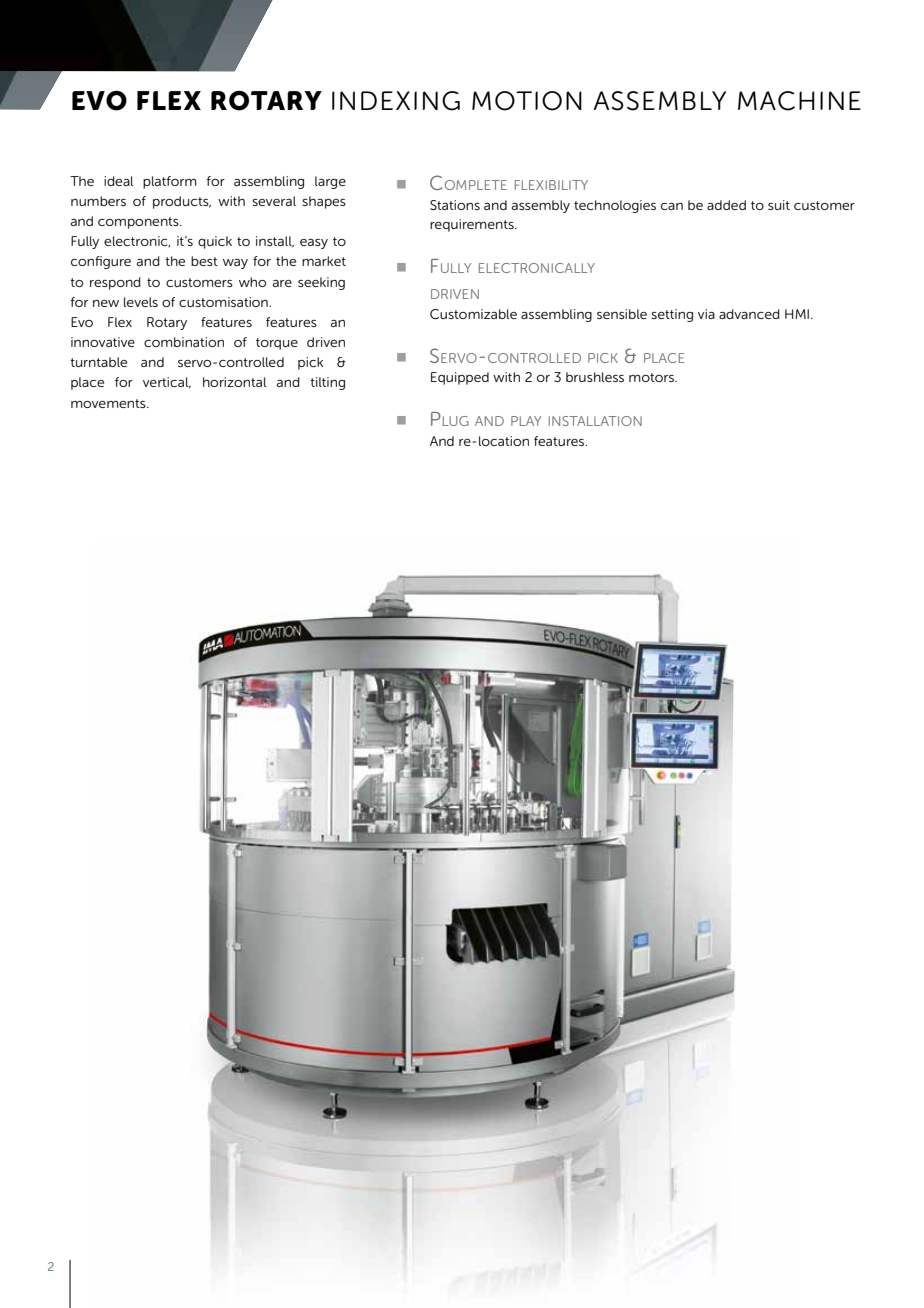  Describe the element at coordinates (330, 182) in the screenshot. I see `large` at that location.
